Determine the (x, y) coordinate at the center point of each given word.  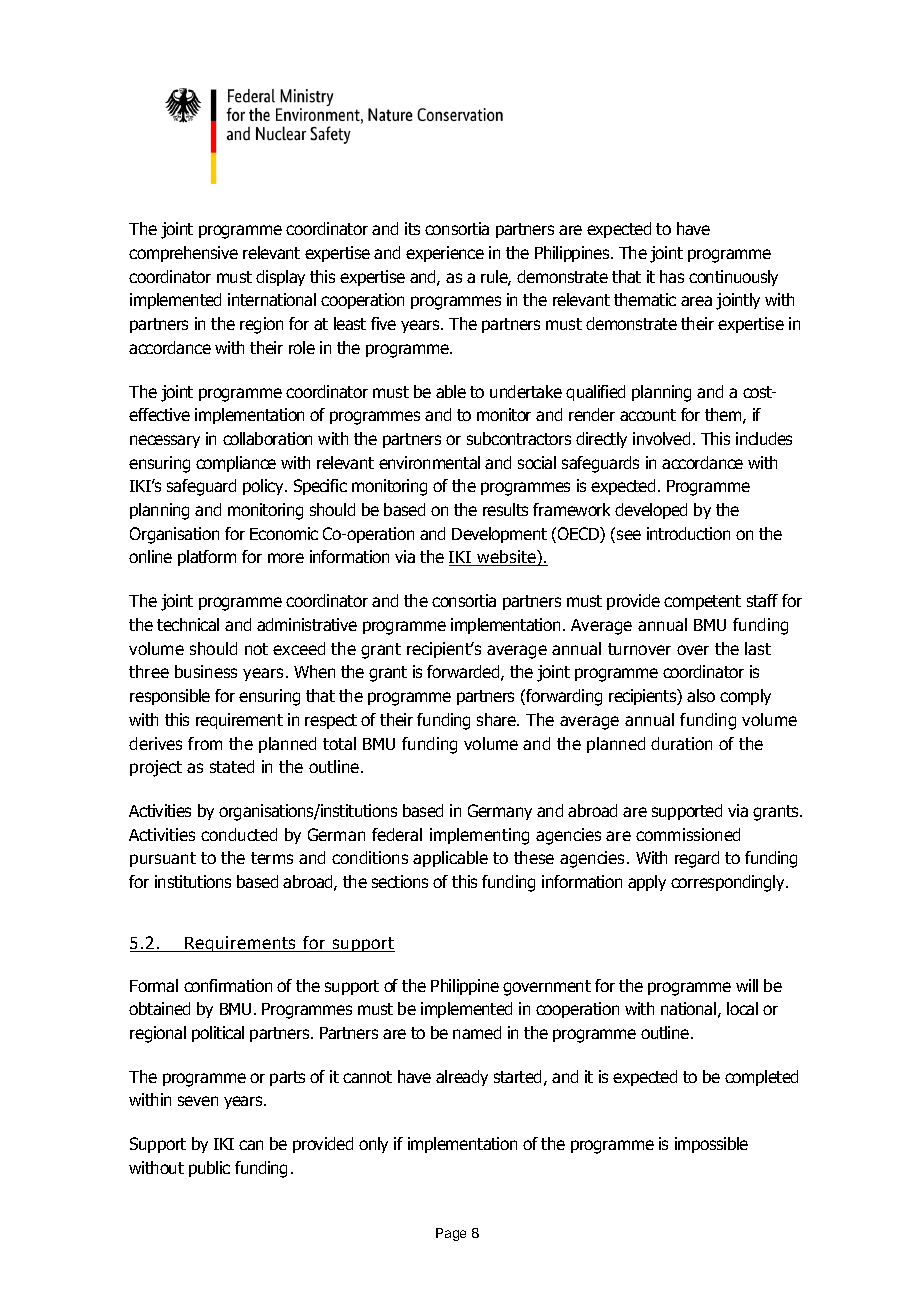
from (205, 743)
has (672, 276)
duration (681, 743)
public (209, 1169)
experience (445, 254)
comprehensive (183, 254)
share (497, 719)
